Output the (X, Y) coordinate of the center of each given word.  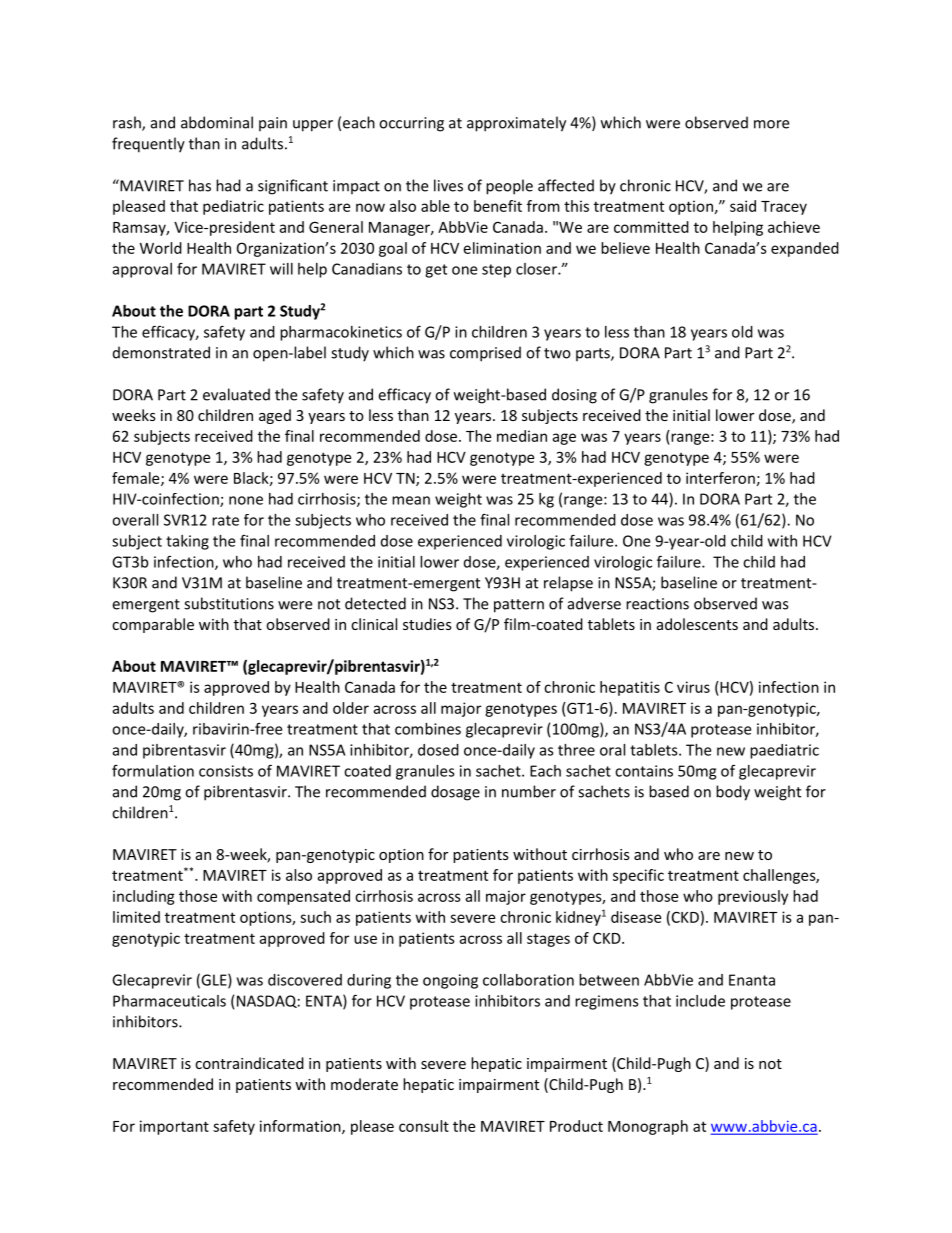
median (522, 436)
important (174, 1127)
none (246, 500)
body (733, 793)
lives (448, 185)
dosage (455, 793)
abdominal (217, 122)
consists (226, 771)
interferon (720, 478)
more (771, 124)
